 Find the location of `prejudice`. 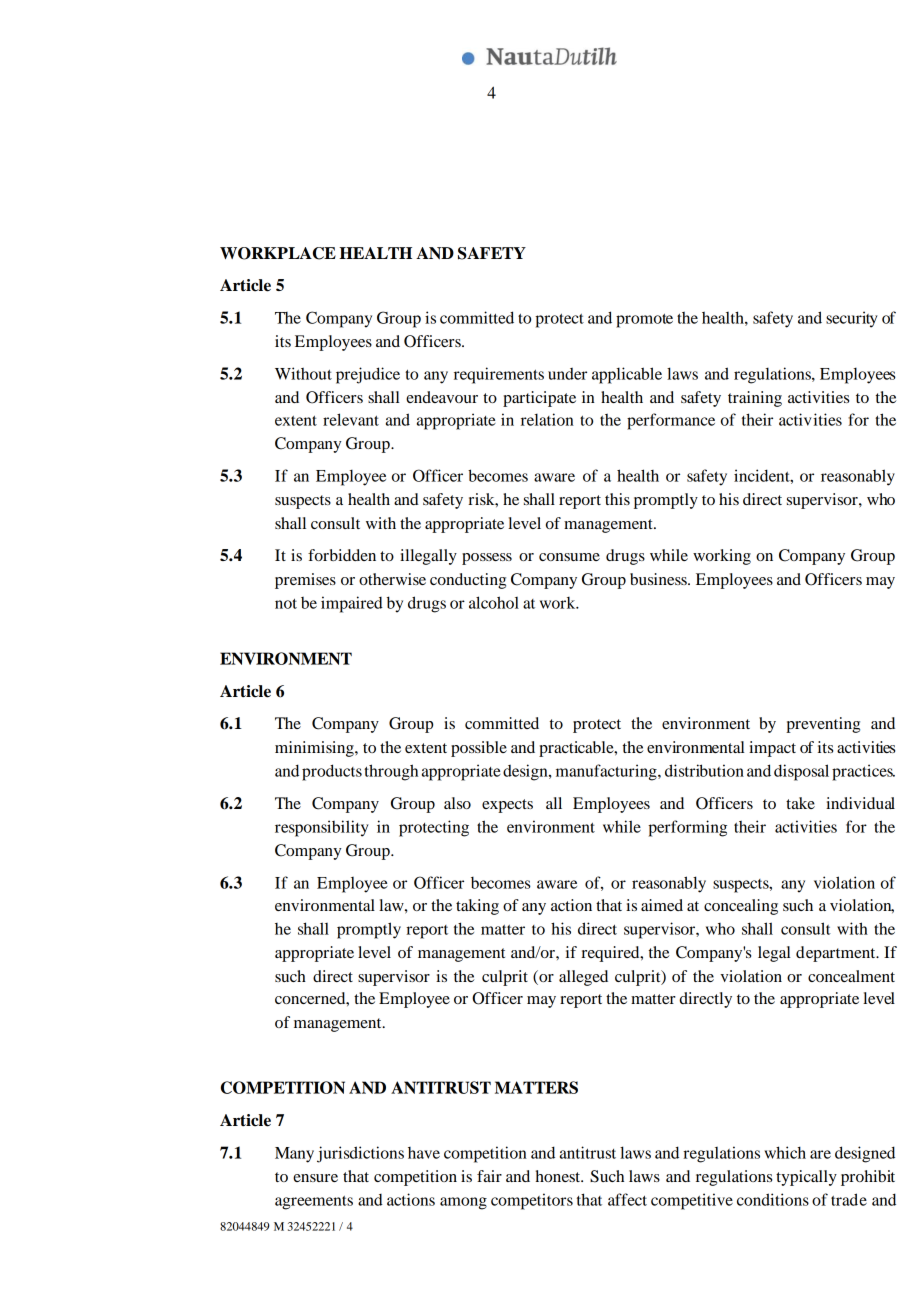

prejudice is located at coordinates (368, 375).
